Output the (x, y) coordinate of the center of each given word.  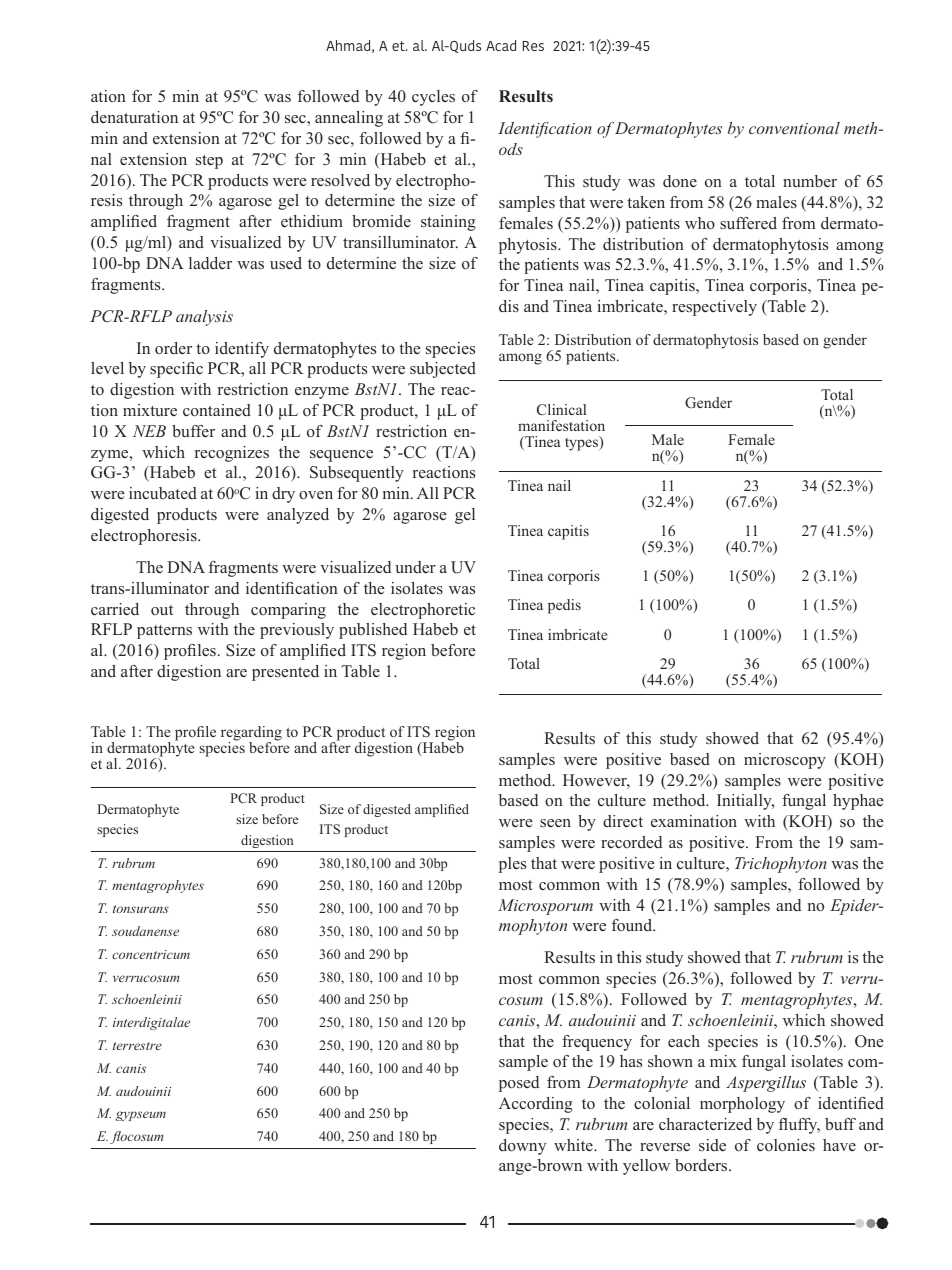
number (810, 181)
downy (522, 1147)
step (209, 162)
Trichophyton (781, 865)
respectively (714, 308)
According (536, 1105)
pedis (564, 606)
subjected (443, 370)
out (162, 610)
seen (555, 823)
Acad (501, 45)
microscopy (785, 761)
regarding (251, 735)
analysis (204, 318)
